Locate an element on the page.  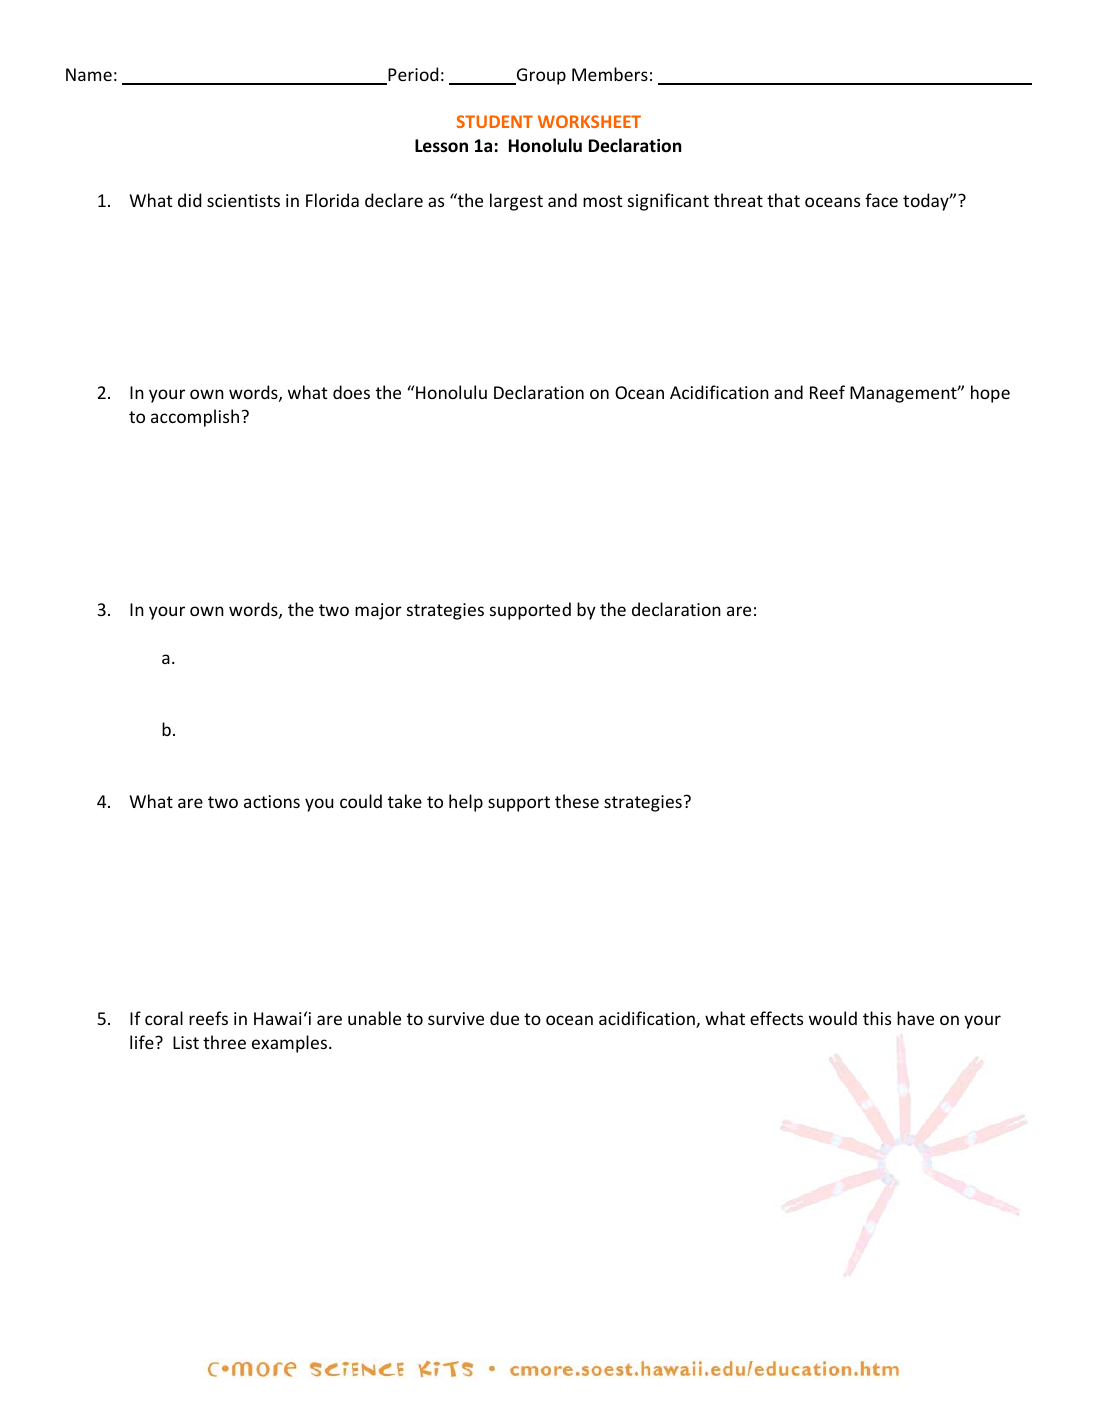
Group is located at coordinates (540, 76).
